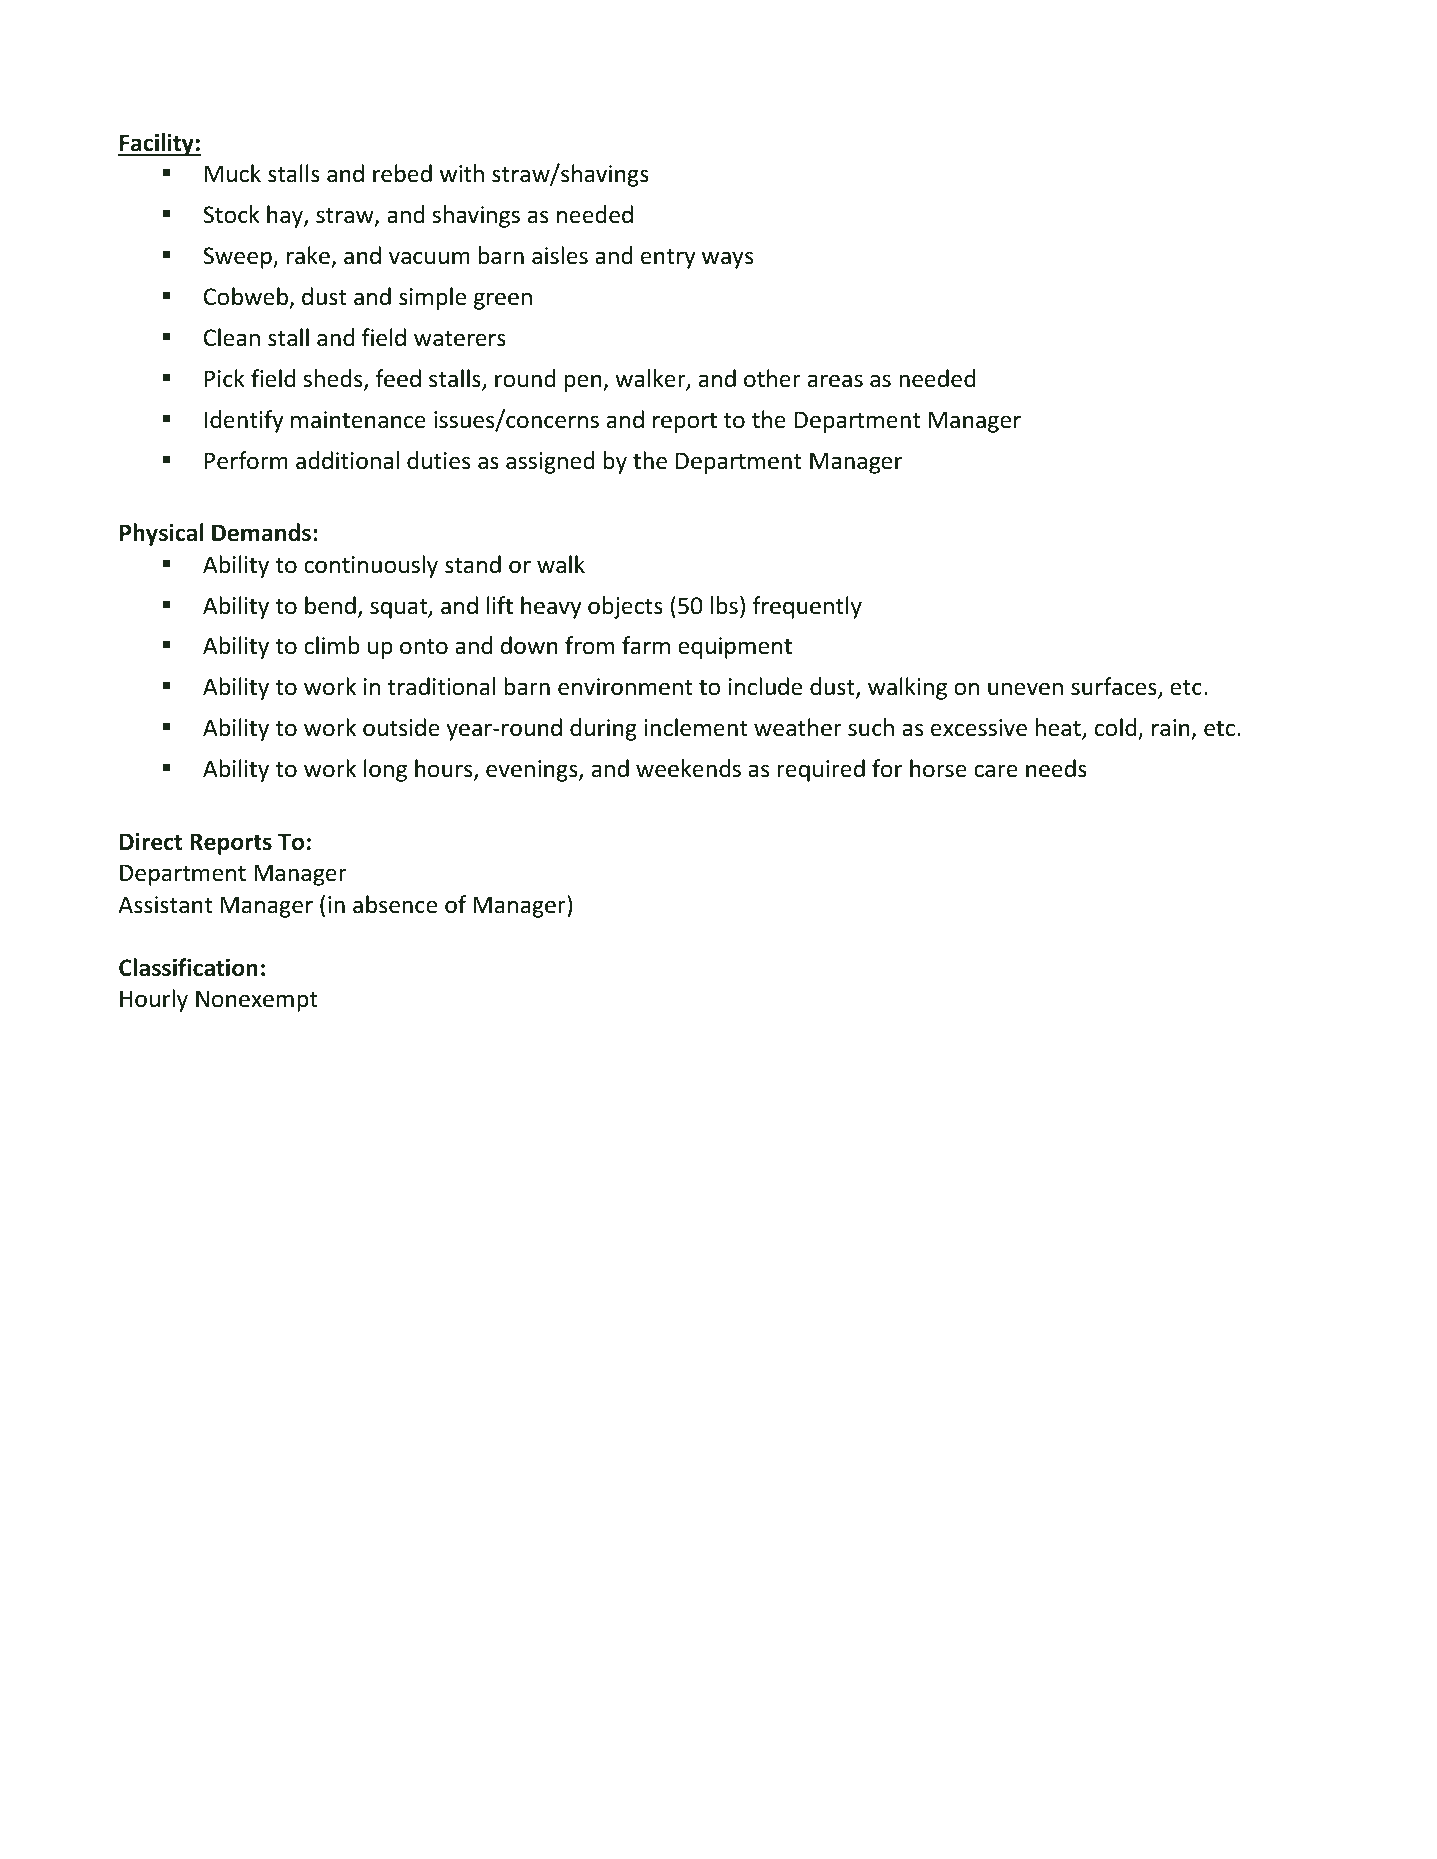 This document has width=1437, height=1859. What do you see at coordinates (462, 173) in the document?
I see `with` at bounding box center [462, 173].
